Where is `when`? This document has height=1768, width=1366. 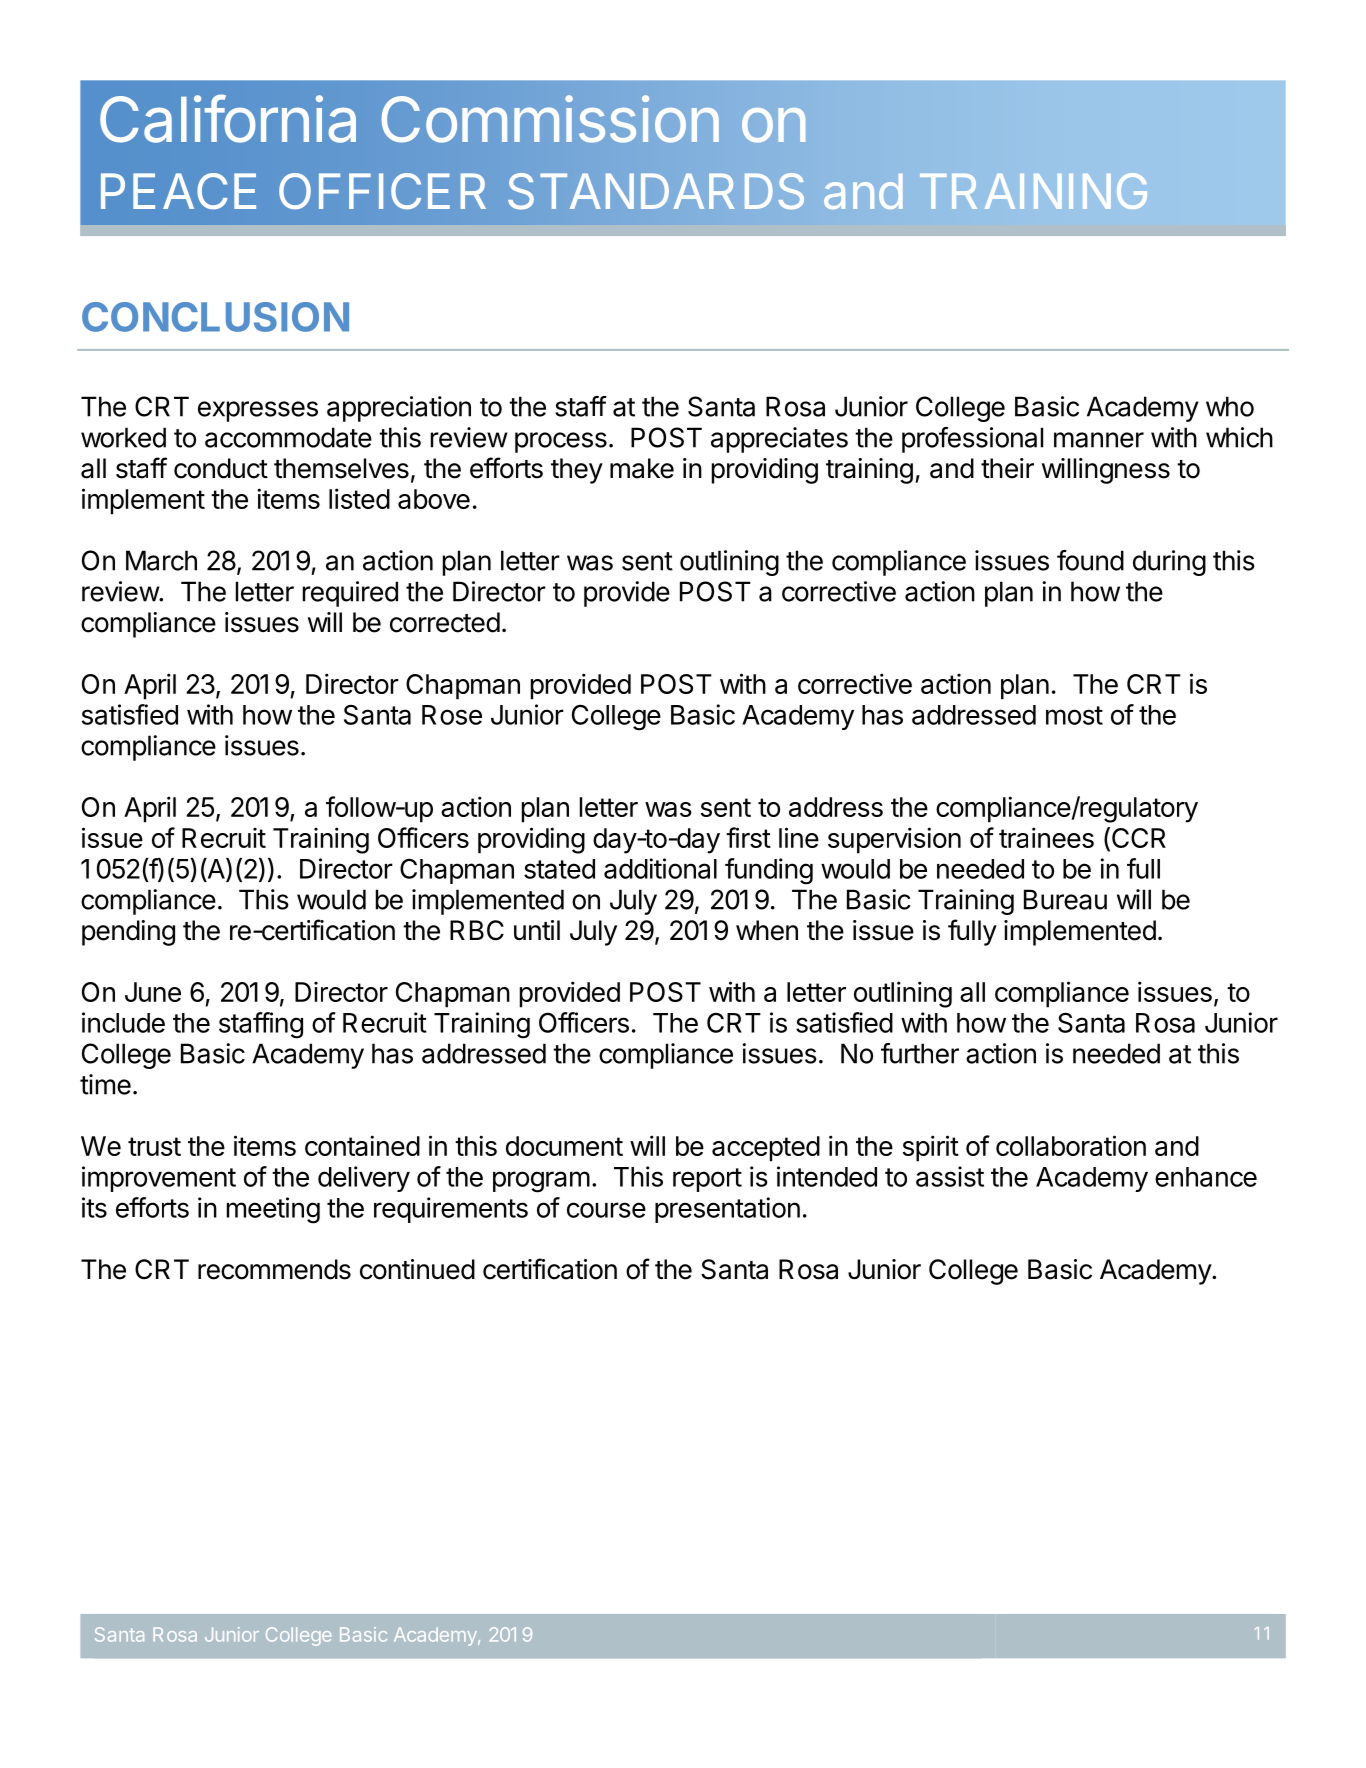 when is located at coordinates (767, 930).
